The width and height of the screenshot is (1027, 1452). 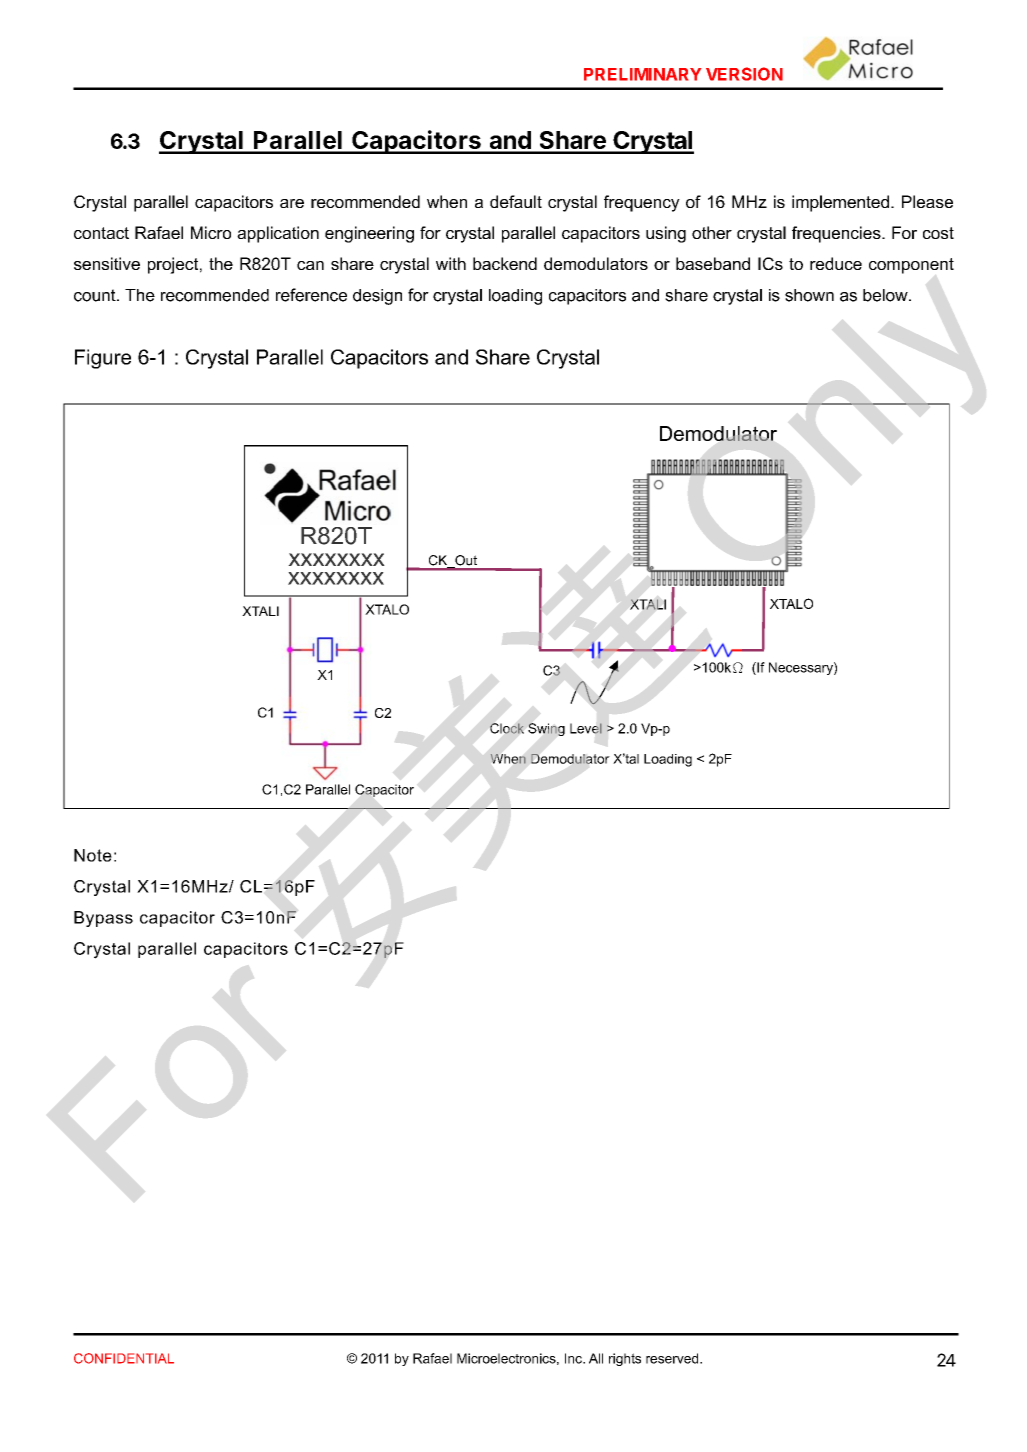 I want to click on VERSION, so click(x=744, y=74).
